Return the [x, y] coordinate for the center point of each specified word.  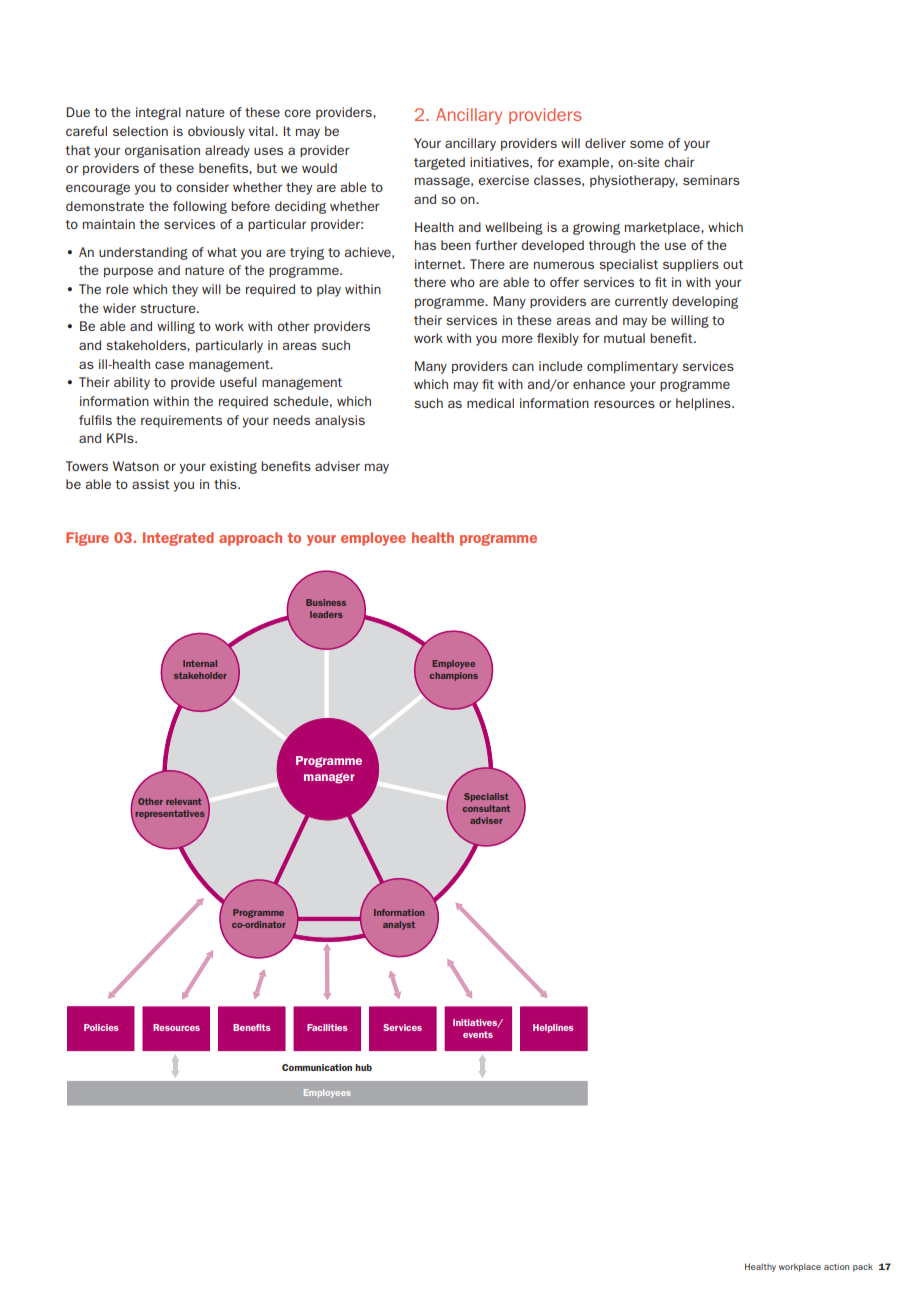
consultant [486, 808]
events [478, 1034]
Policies [101, 1027]
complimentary [632, 367]
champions [454, 676]
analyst [399, 925]
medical [490, 403]
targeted [439, 163]
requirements [181, 421]
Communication [317, 1067]
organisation [162, 151]
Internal [200, 663]
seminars [711, 180]
